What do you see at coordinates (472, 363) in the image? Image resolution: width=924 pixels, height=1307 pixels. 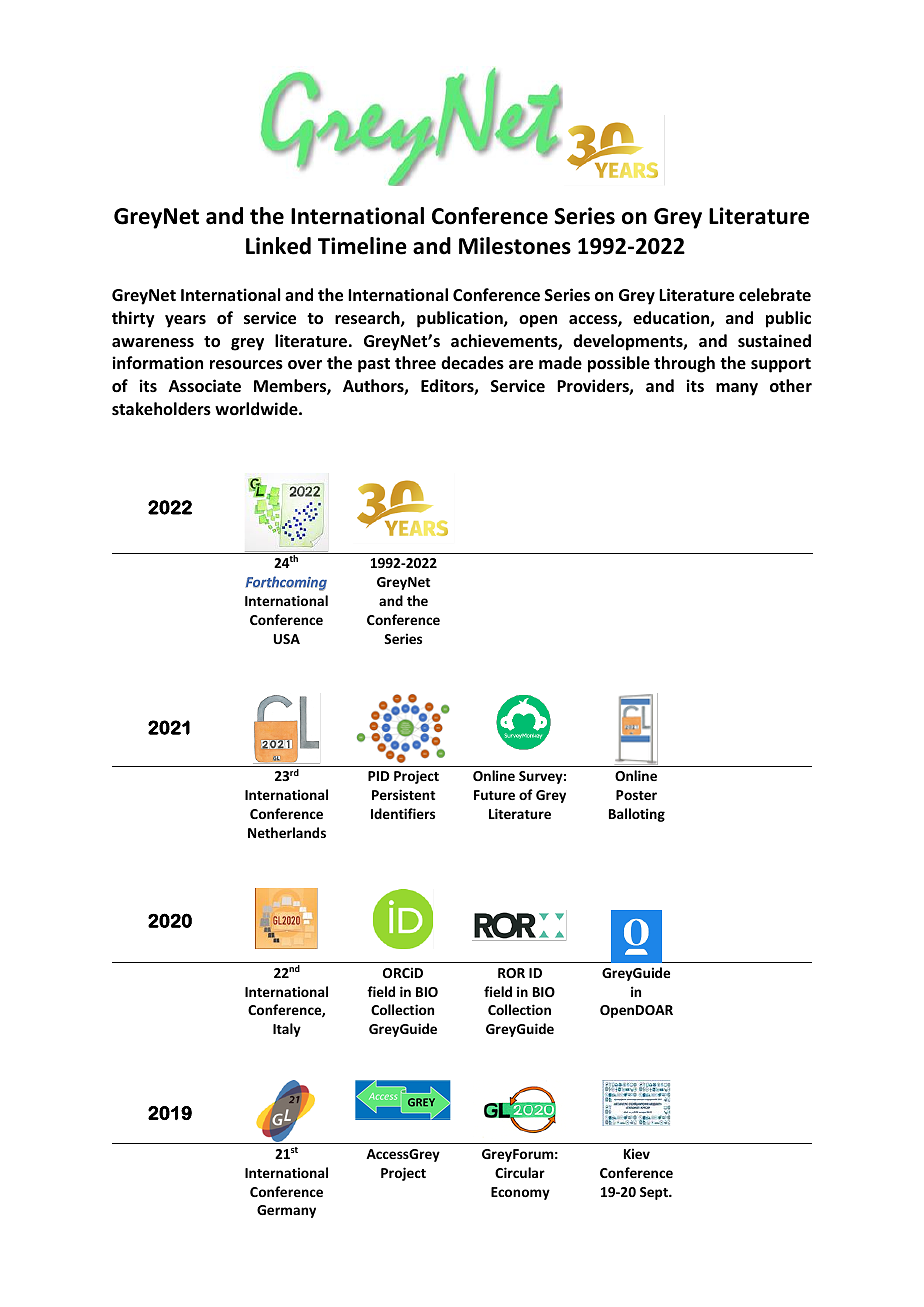 I see `decades` at bounding box center [472, 363].
